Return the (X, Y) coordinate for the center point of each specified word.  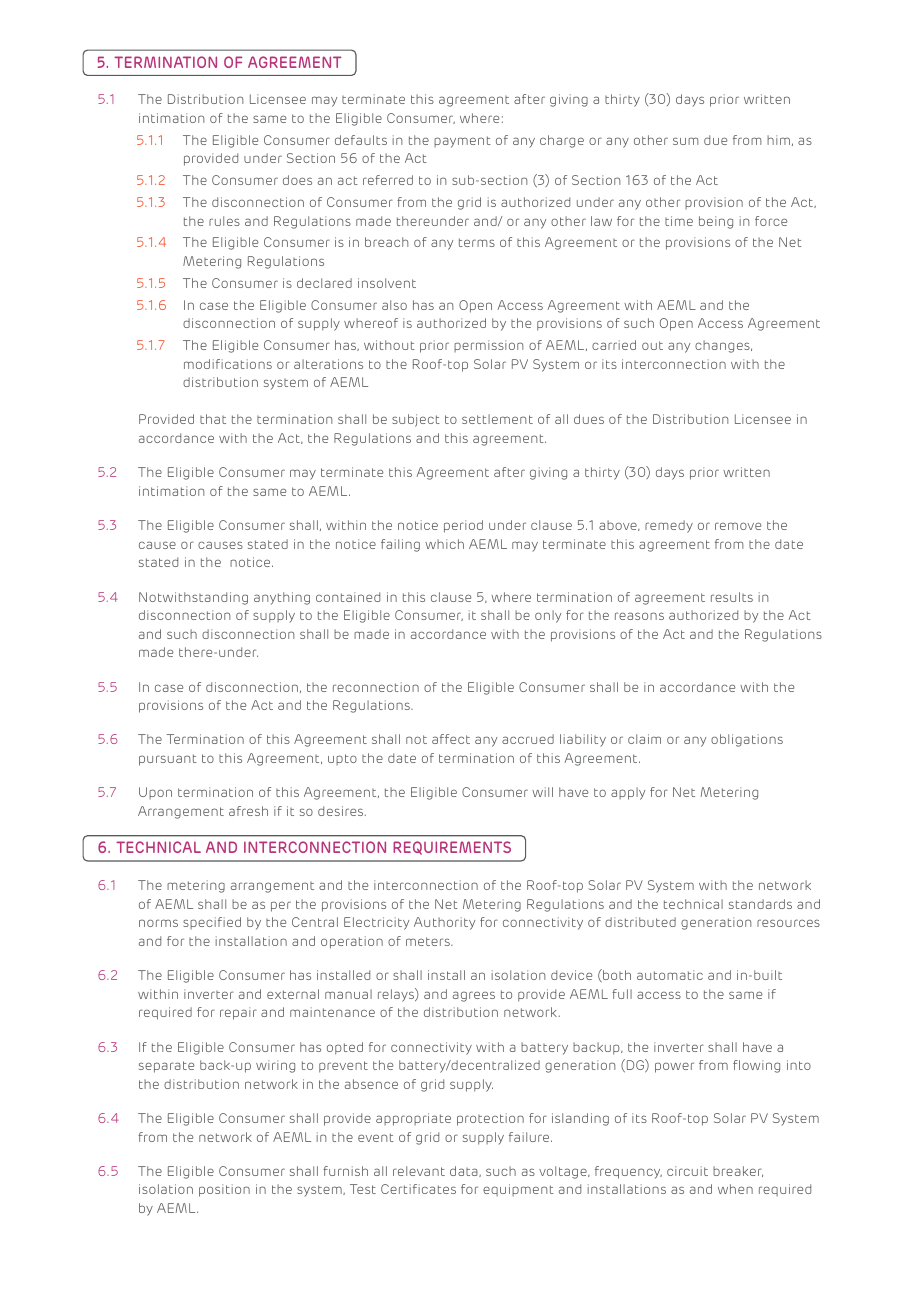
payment (462, 142)
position (224, 1190)
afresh (248, 811)
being (716, 222)
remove (738, 526)
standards (760, 904)
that (213, 419)
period (463, 526)
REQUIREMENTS (452, 848)
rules (224, 221)
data (465, 1171)
